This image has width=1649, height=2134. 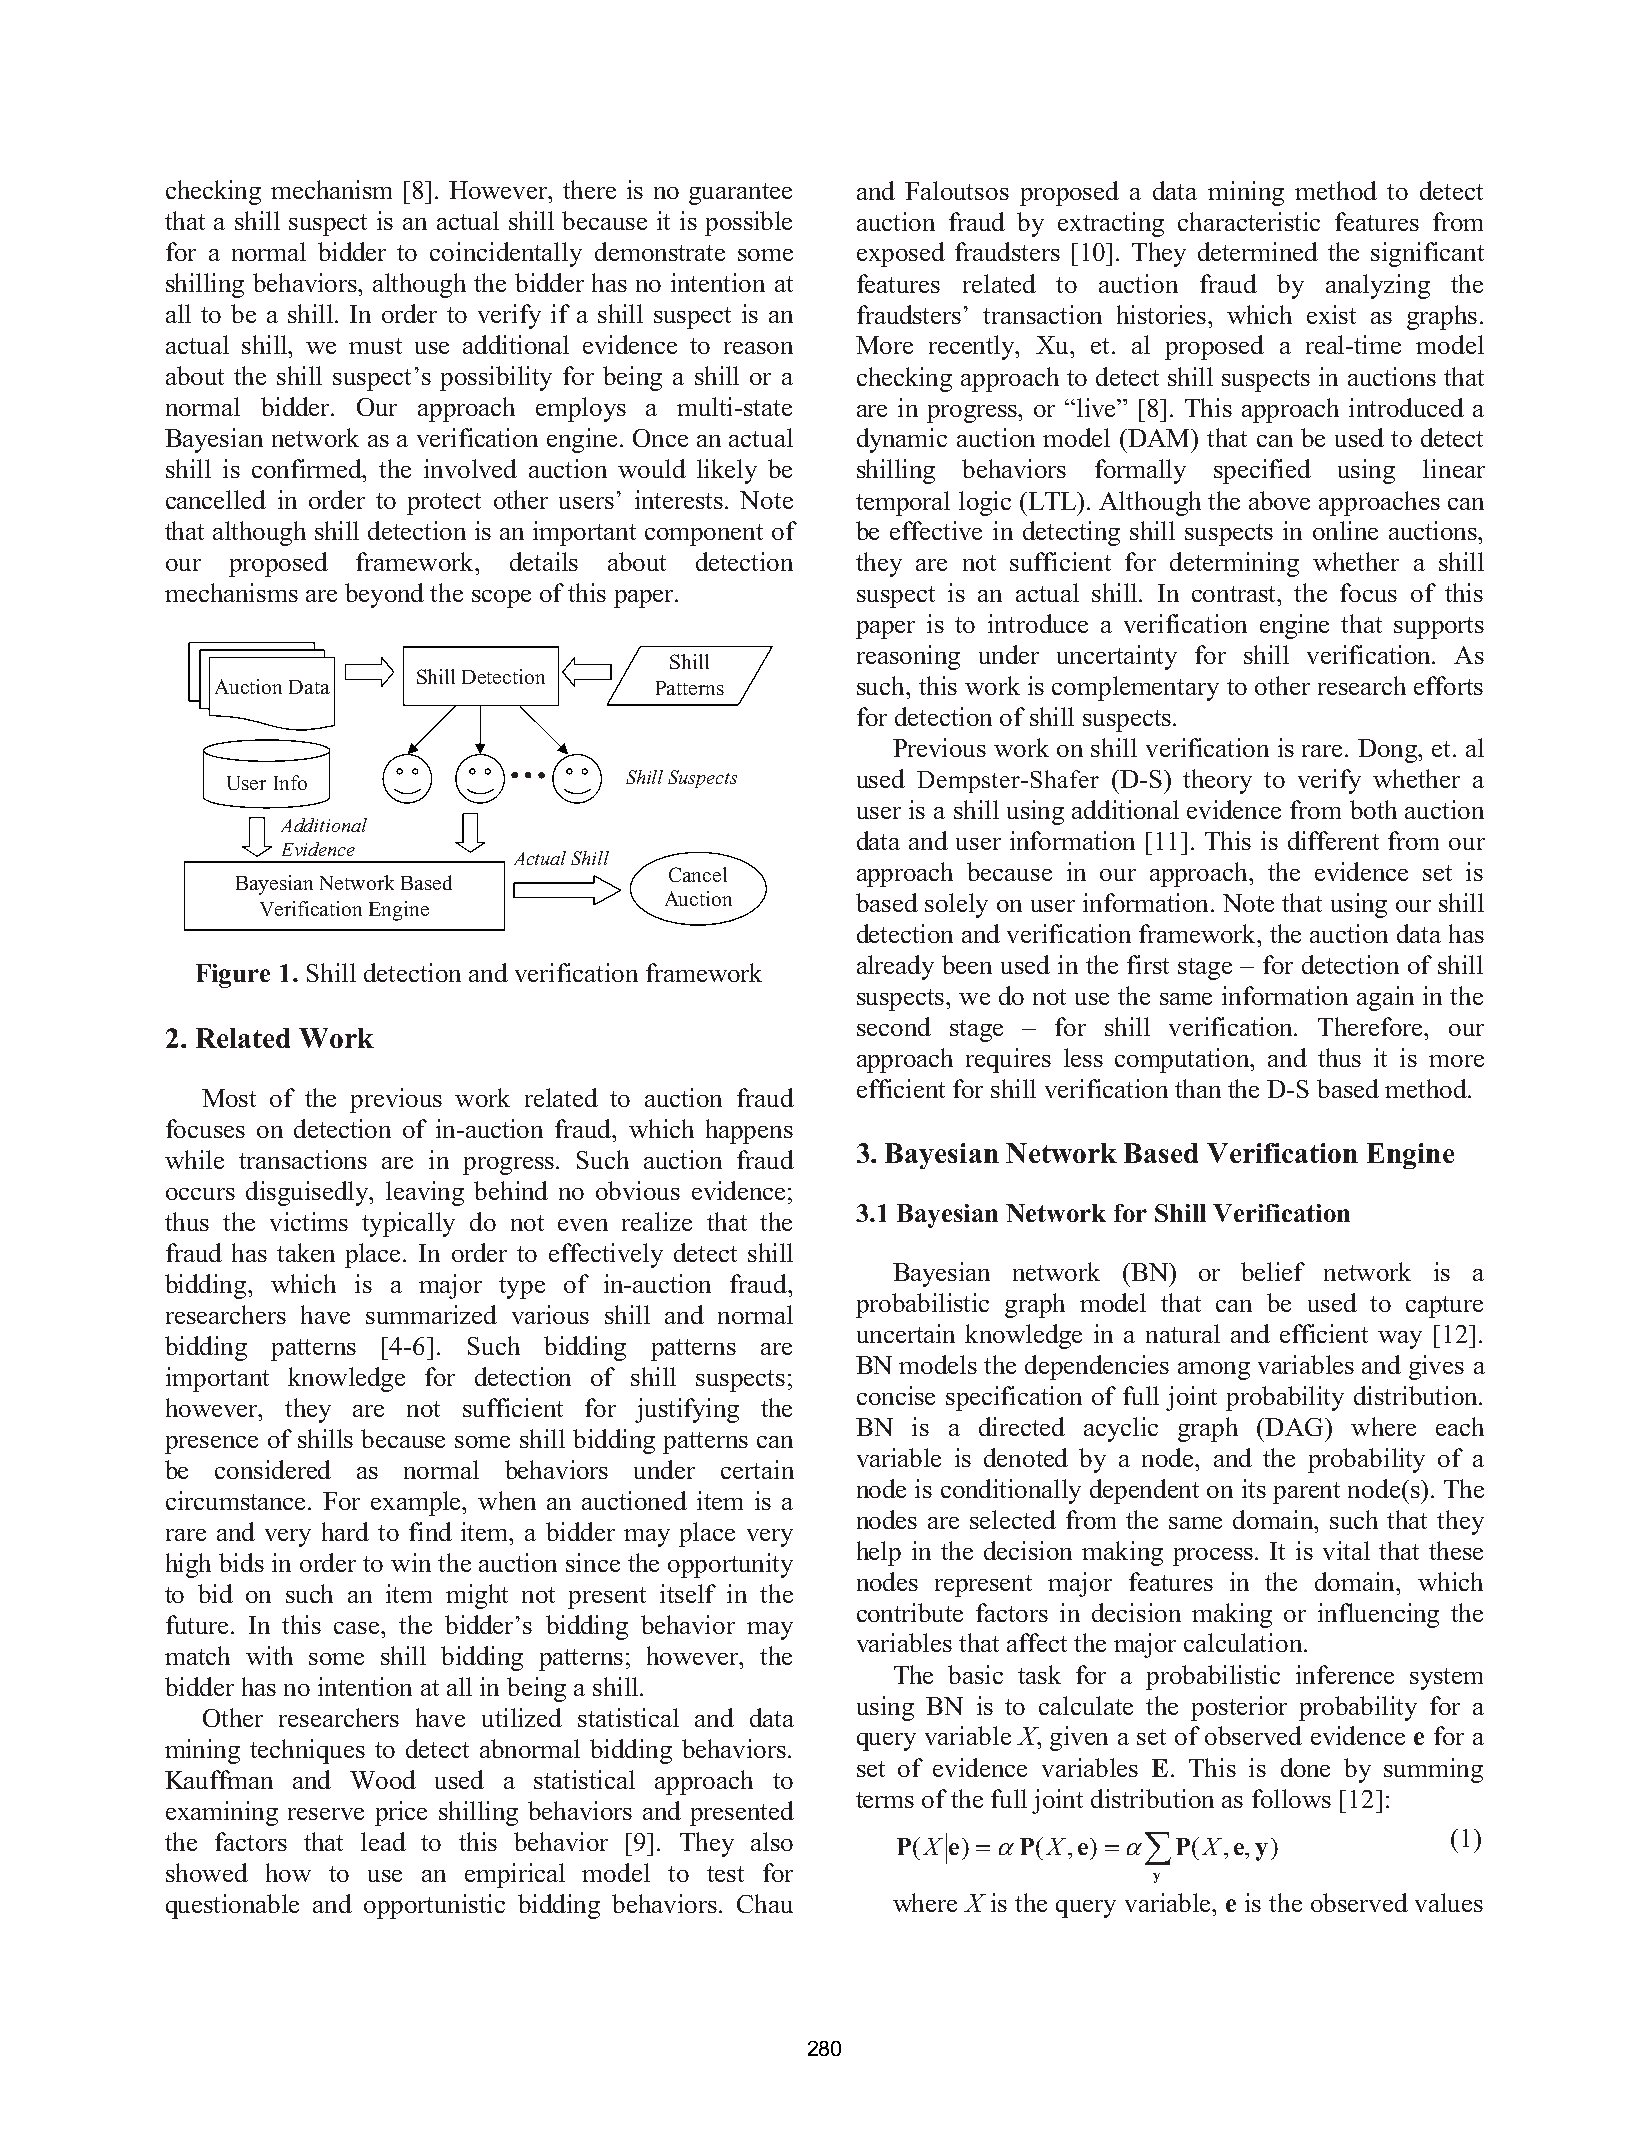 What do you see at coordinates (383, 1841) in the image?
I see `lead` at bounding box center [383, 1841].
